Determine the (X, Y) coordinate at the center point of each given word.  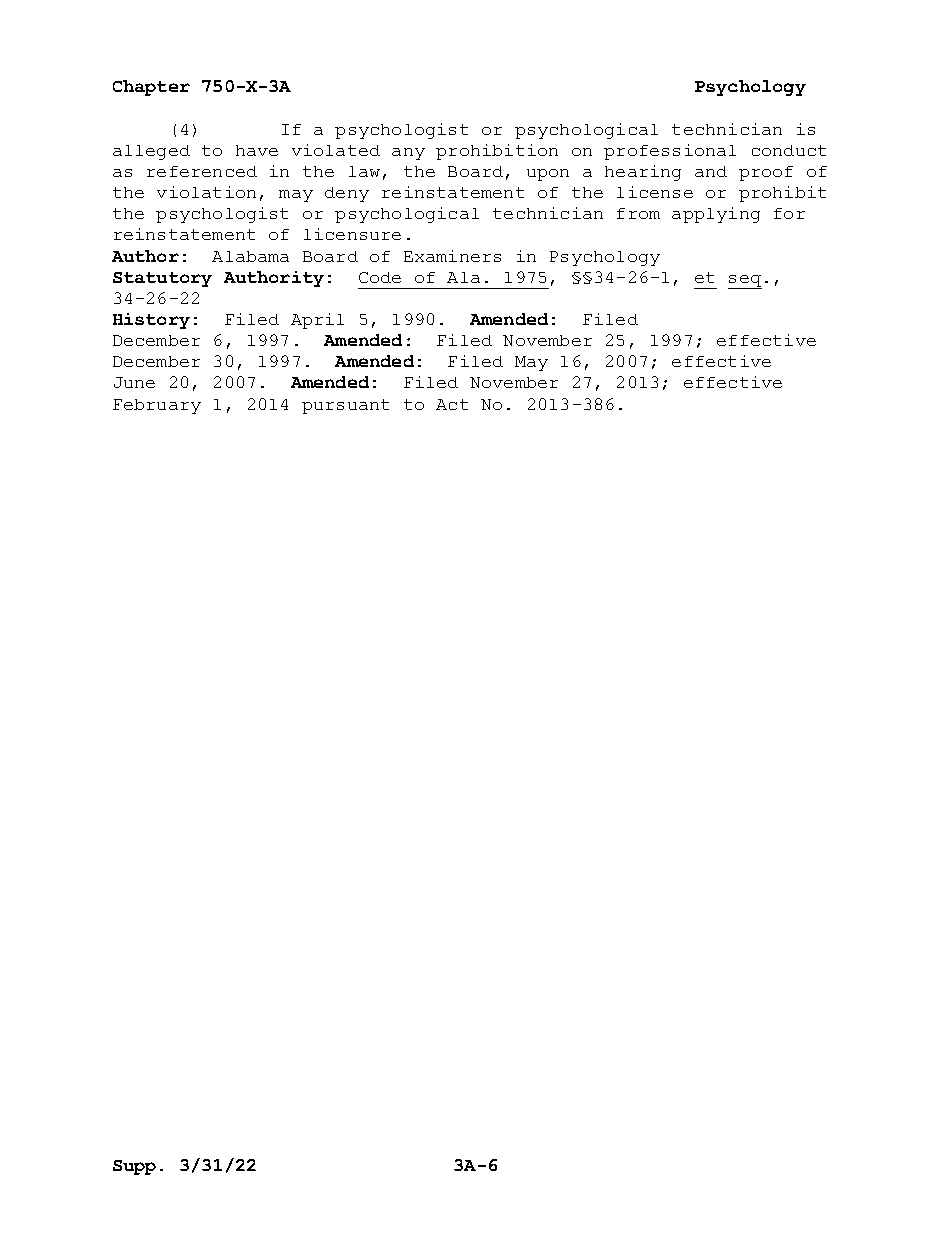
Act (452, 404)
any (408, 154)
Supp (134, 1167)
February (157, 406)
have (257, 150)
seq (745, 282)
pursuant (345, 406)
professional (670, 152)
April (317, 321)
